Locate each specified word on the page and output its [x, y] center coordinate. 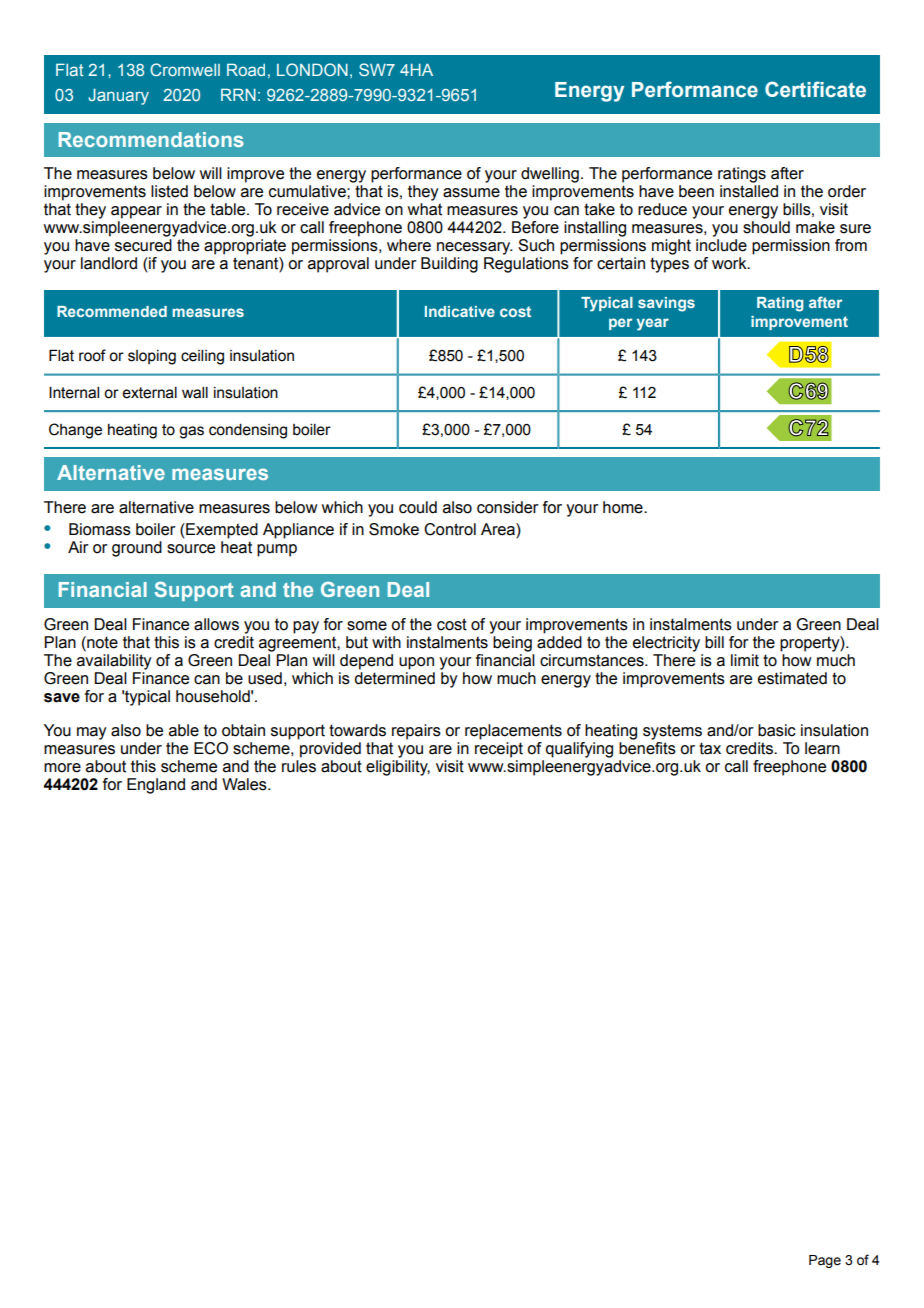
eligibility [398, 766]
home [624, 507]
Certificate [815, 89]
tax [710, 748]
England [156, 786]
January [118, 96]
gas [191, 432]
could [418, 507]
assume [471, 193]
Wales [245, 784]
